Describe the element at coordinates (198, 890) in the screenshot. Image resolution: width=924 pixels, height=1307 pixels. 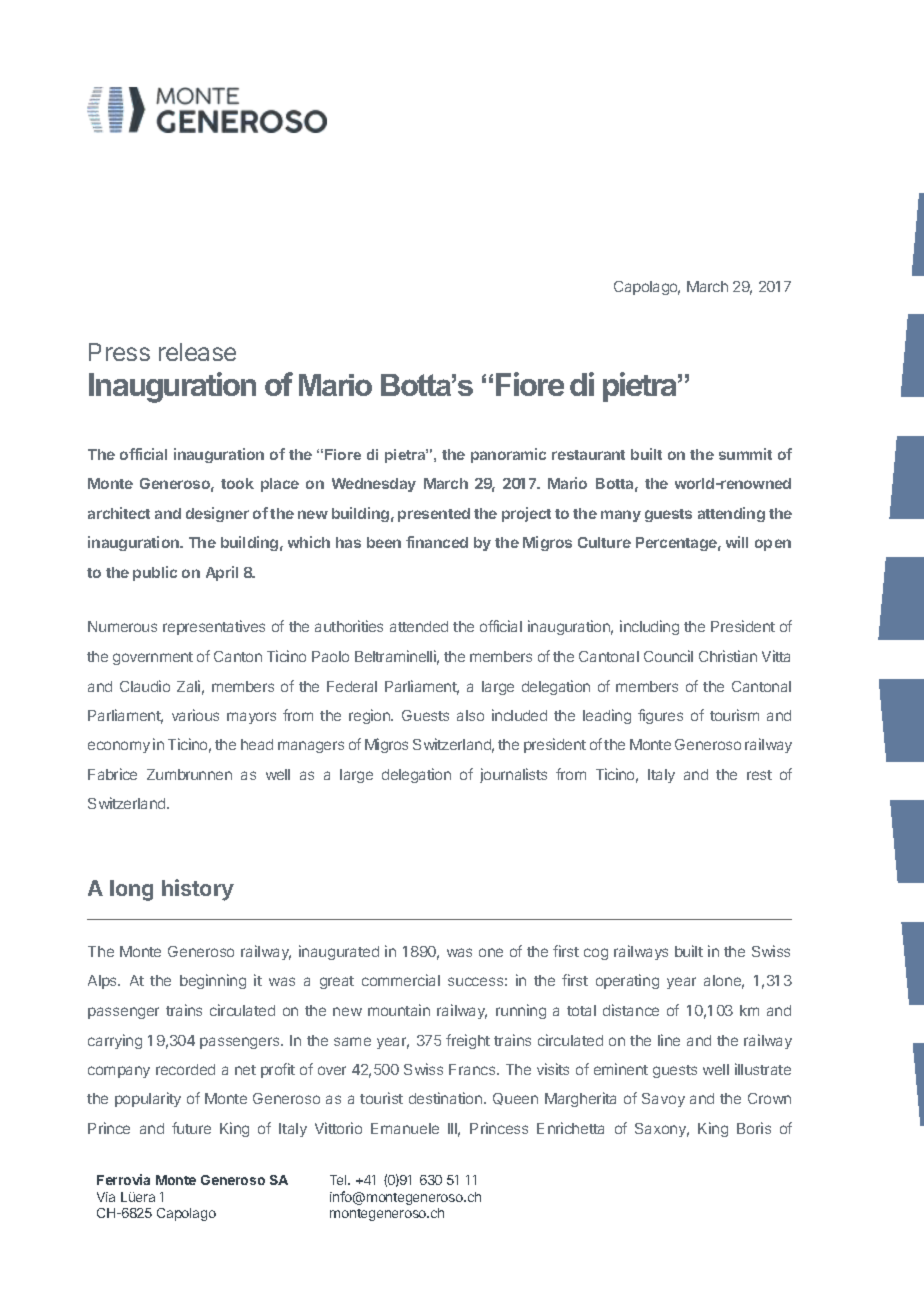
I see `history` at that location.
